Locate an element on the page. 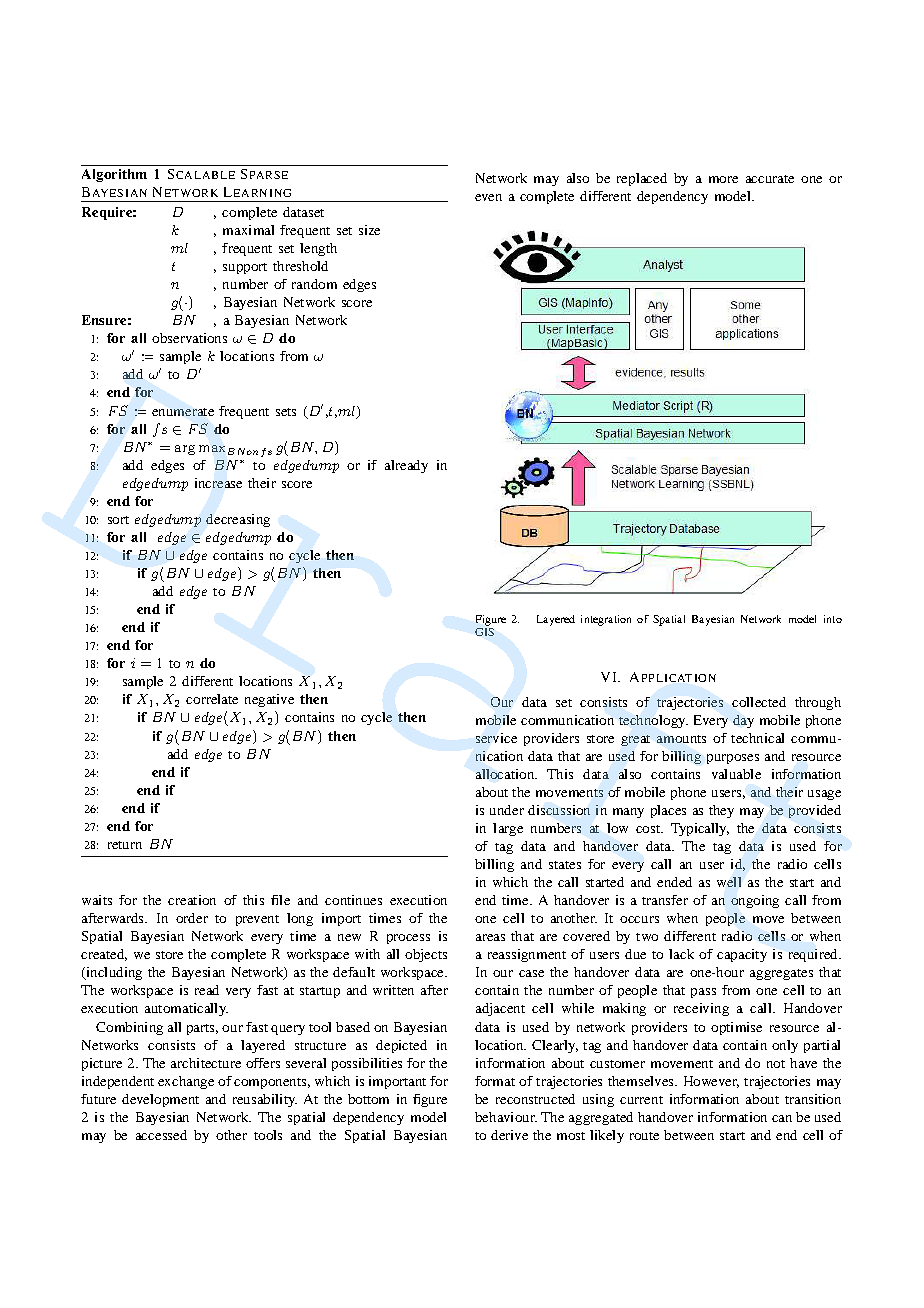  technical is located at coordinates (757, 738).
